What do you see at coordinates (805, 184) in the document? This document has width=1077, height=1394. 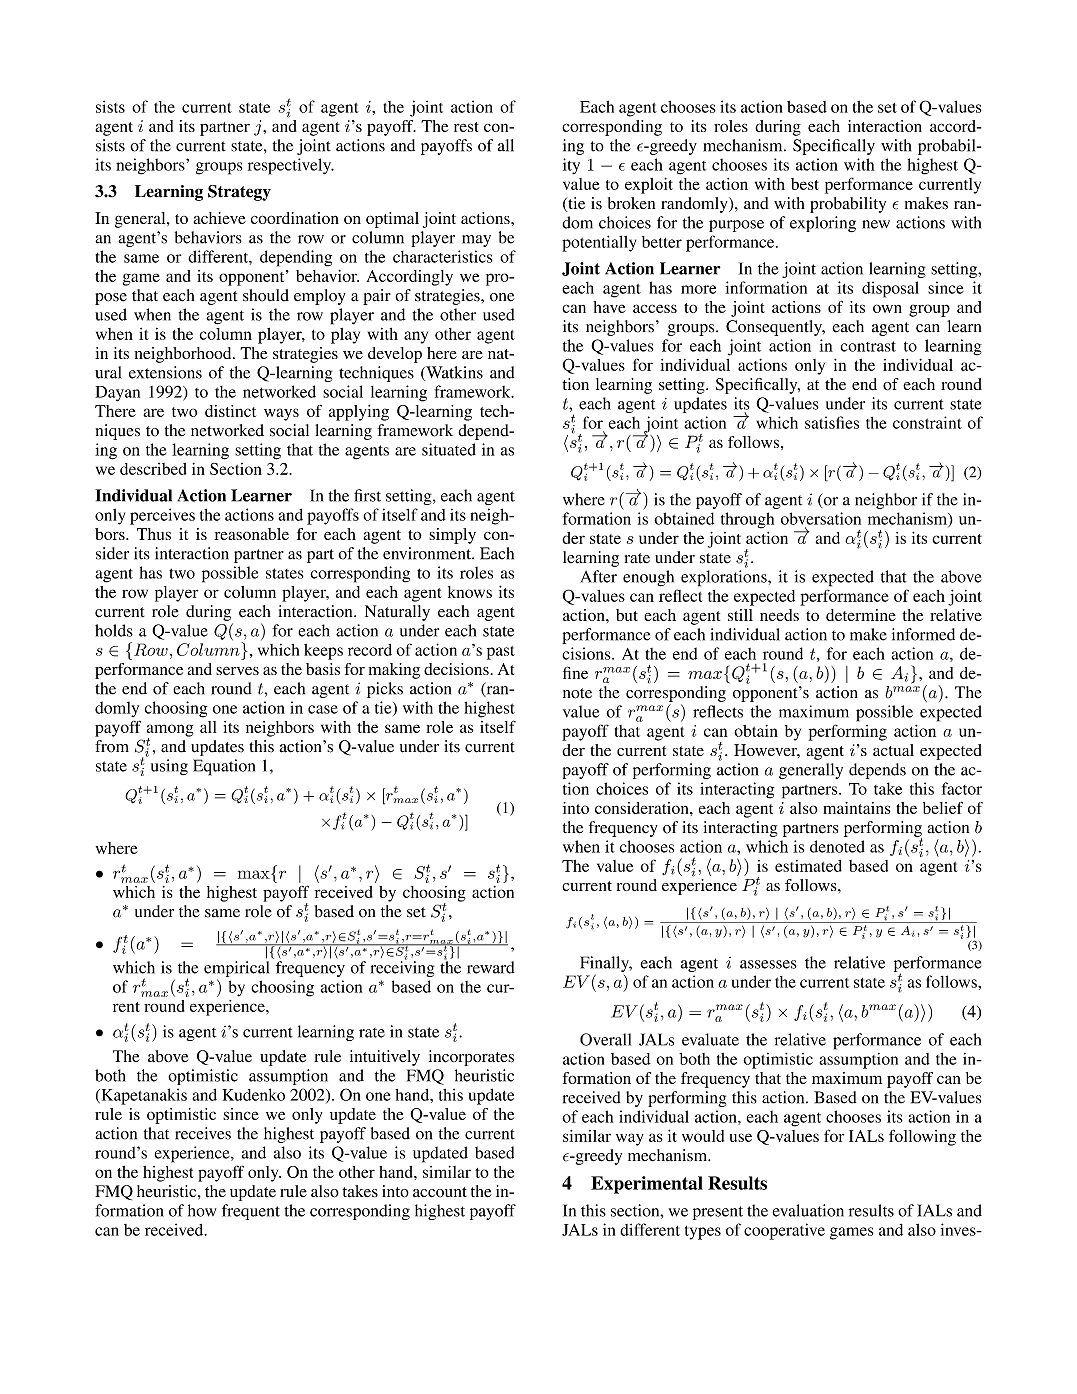 I see `best` at bounding box center [805, 184].
